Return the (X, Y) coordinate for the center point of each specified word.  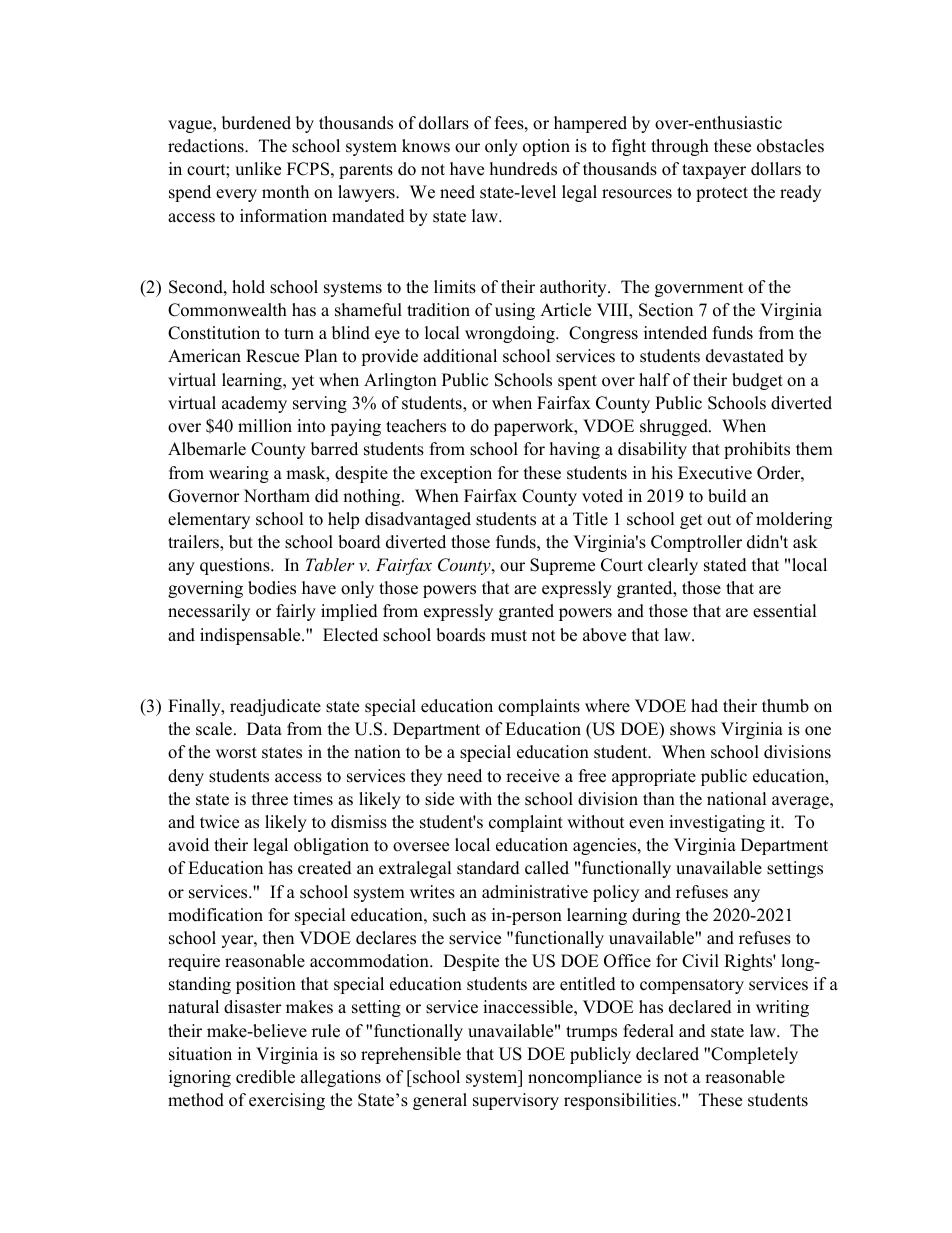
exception (456, 474)
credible (265, 1077)
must (509, 636)
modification (215, 915)
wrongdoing (511, 334)
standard (488, 868)
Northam (277, 496)
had (704, 706)
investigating (717, 823)
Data (264, 728)
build (727, 496)
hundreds (523, 169)
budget (757, 381)
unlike (258, 169)
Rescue (272, 356)
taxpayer (714, 171)
